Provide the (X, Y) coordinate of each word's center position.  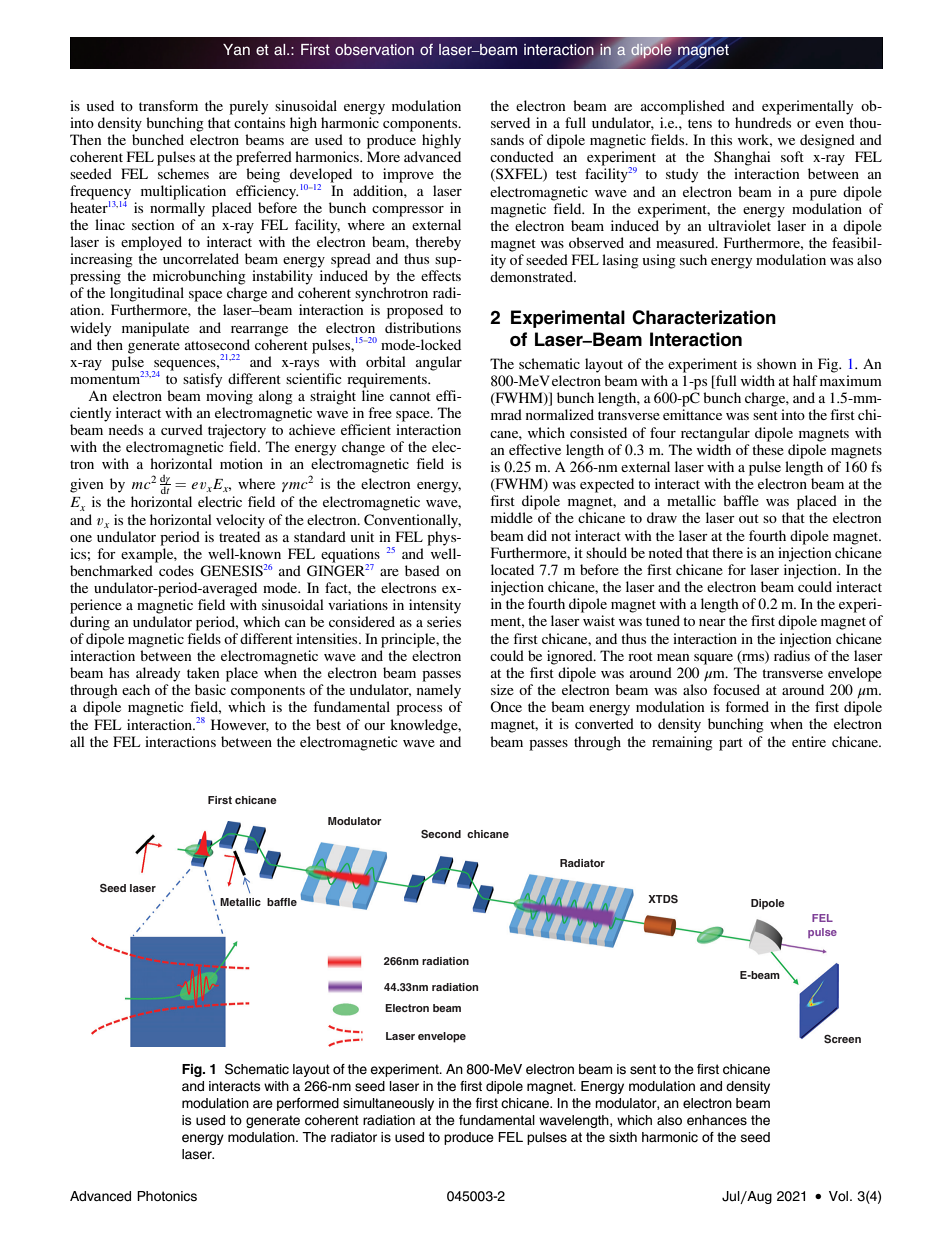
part (731, 744)
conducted (522, 156)
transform (168, 105)
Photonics (167, 1196)
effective (535, 449)
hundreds (763, 122)
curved (182, 429)
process (419, 710)
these (768, 449)
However (240, 725)
